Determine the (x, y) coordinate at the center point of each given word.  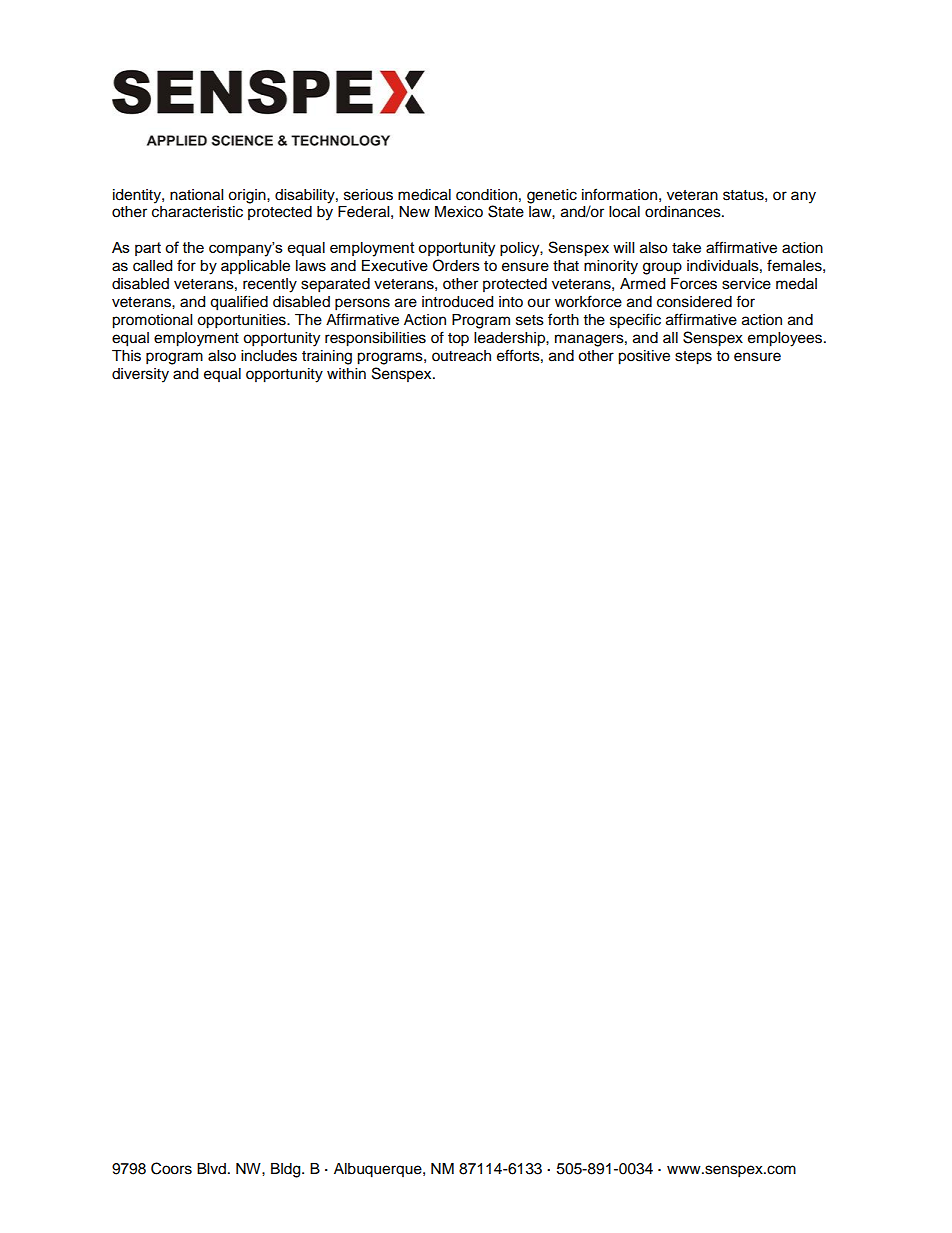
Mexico (459, 212)
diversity (140, 375)
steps (693, 358)
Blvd (211, 1168)
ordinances (684, 212)
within (346, 373)
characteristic (197, 212)
